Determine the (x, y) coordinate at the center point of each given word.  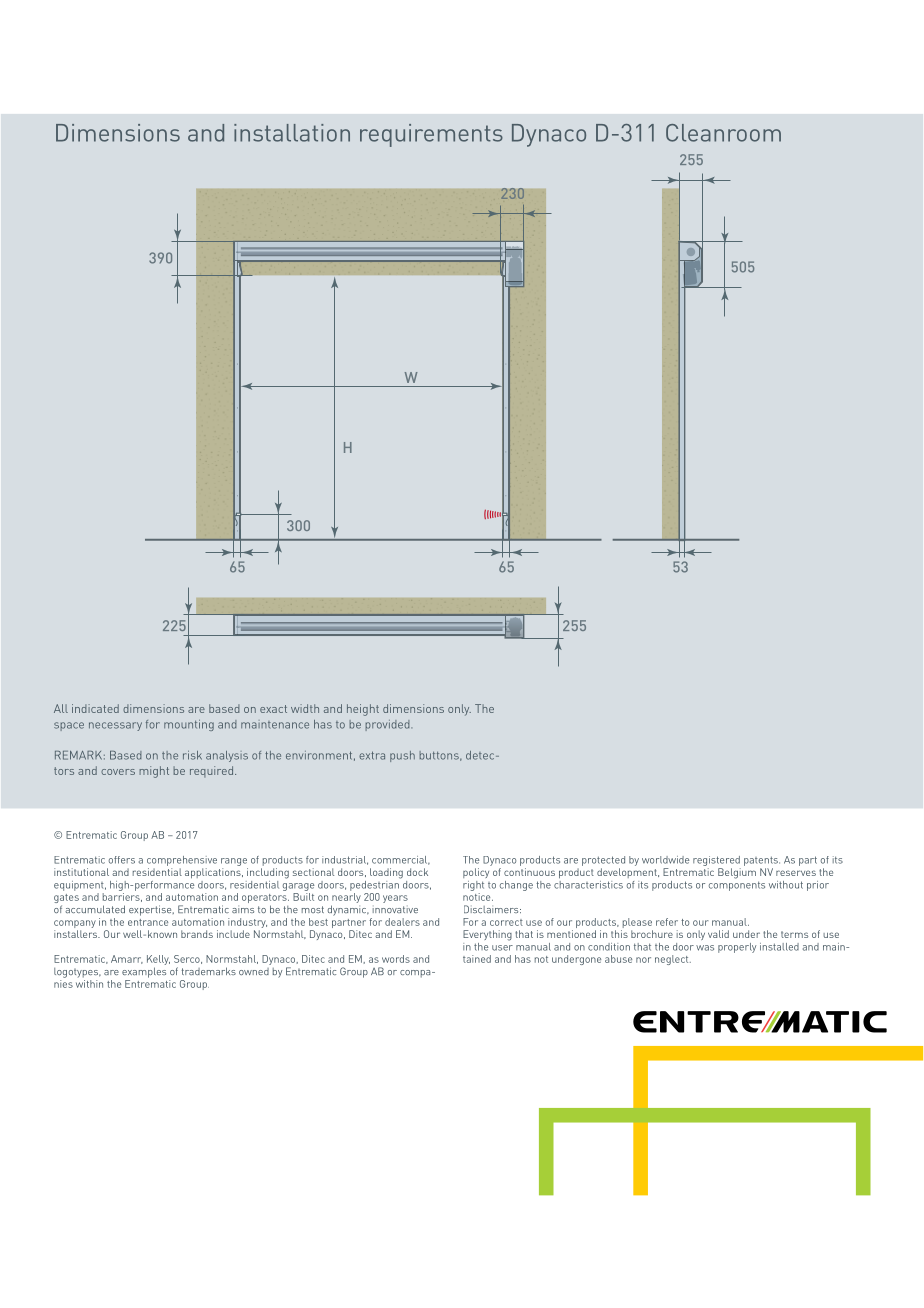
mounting (189, 725)
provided (388, 725)
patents (762, 861)
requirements (431, 135)
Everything (487, 935)
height (363, 710)
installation (292, 133)
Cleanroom (723, 133)
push (402, 756)
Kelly (158, 961)
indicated (95, 708)
